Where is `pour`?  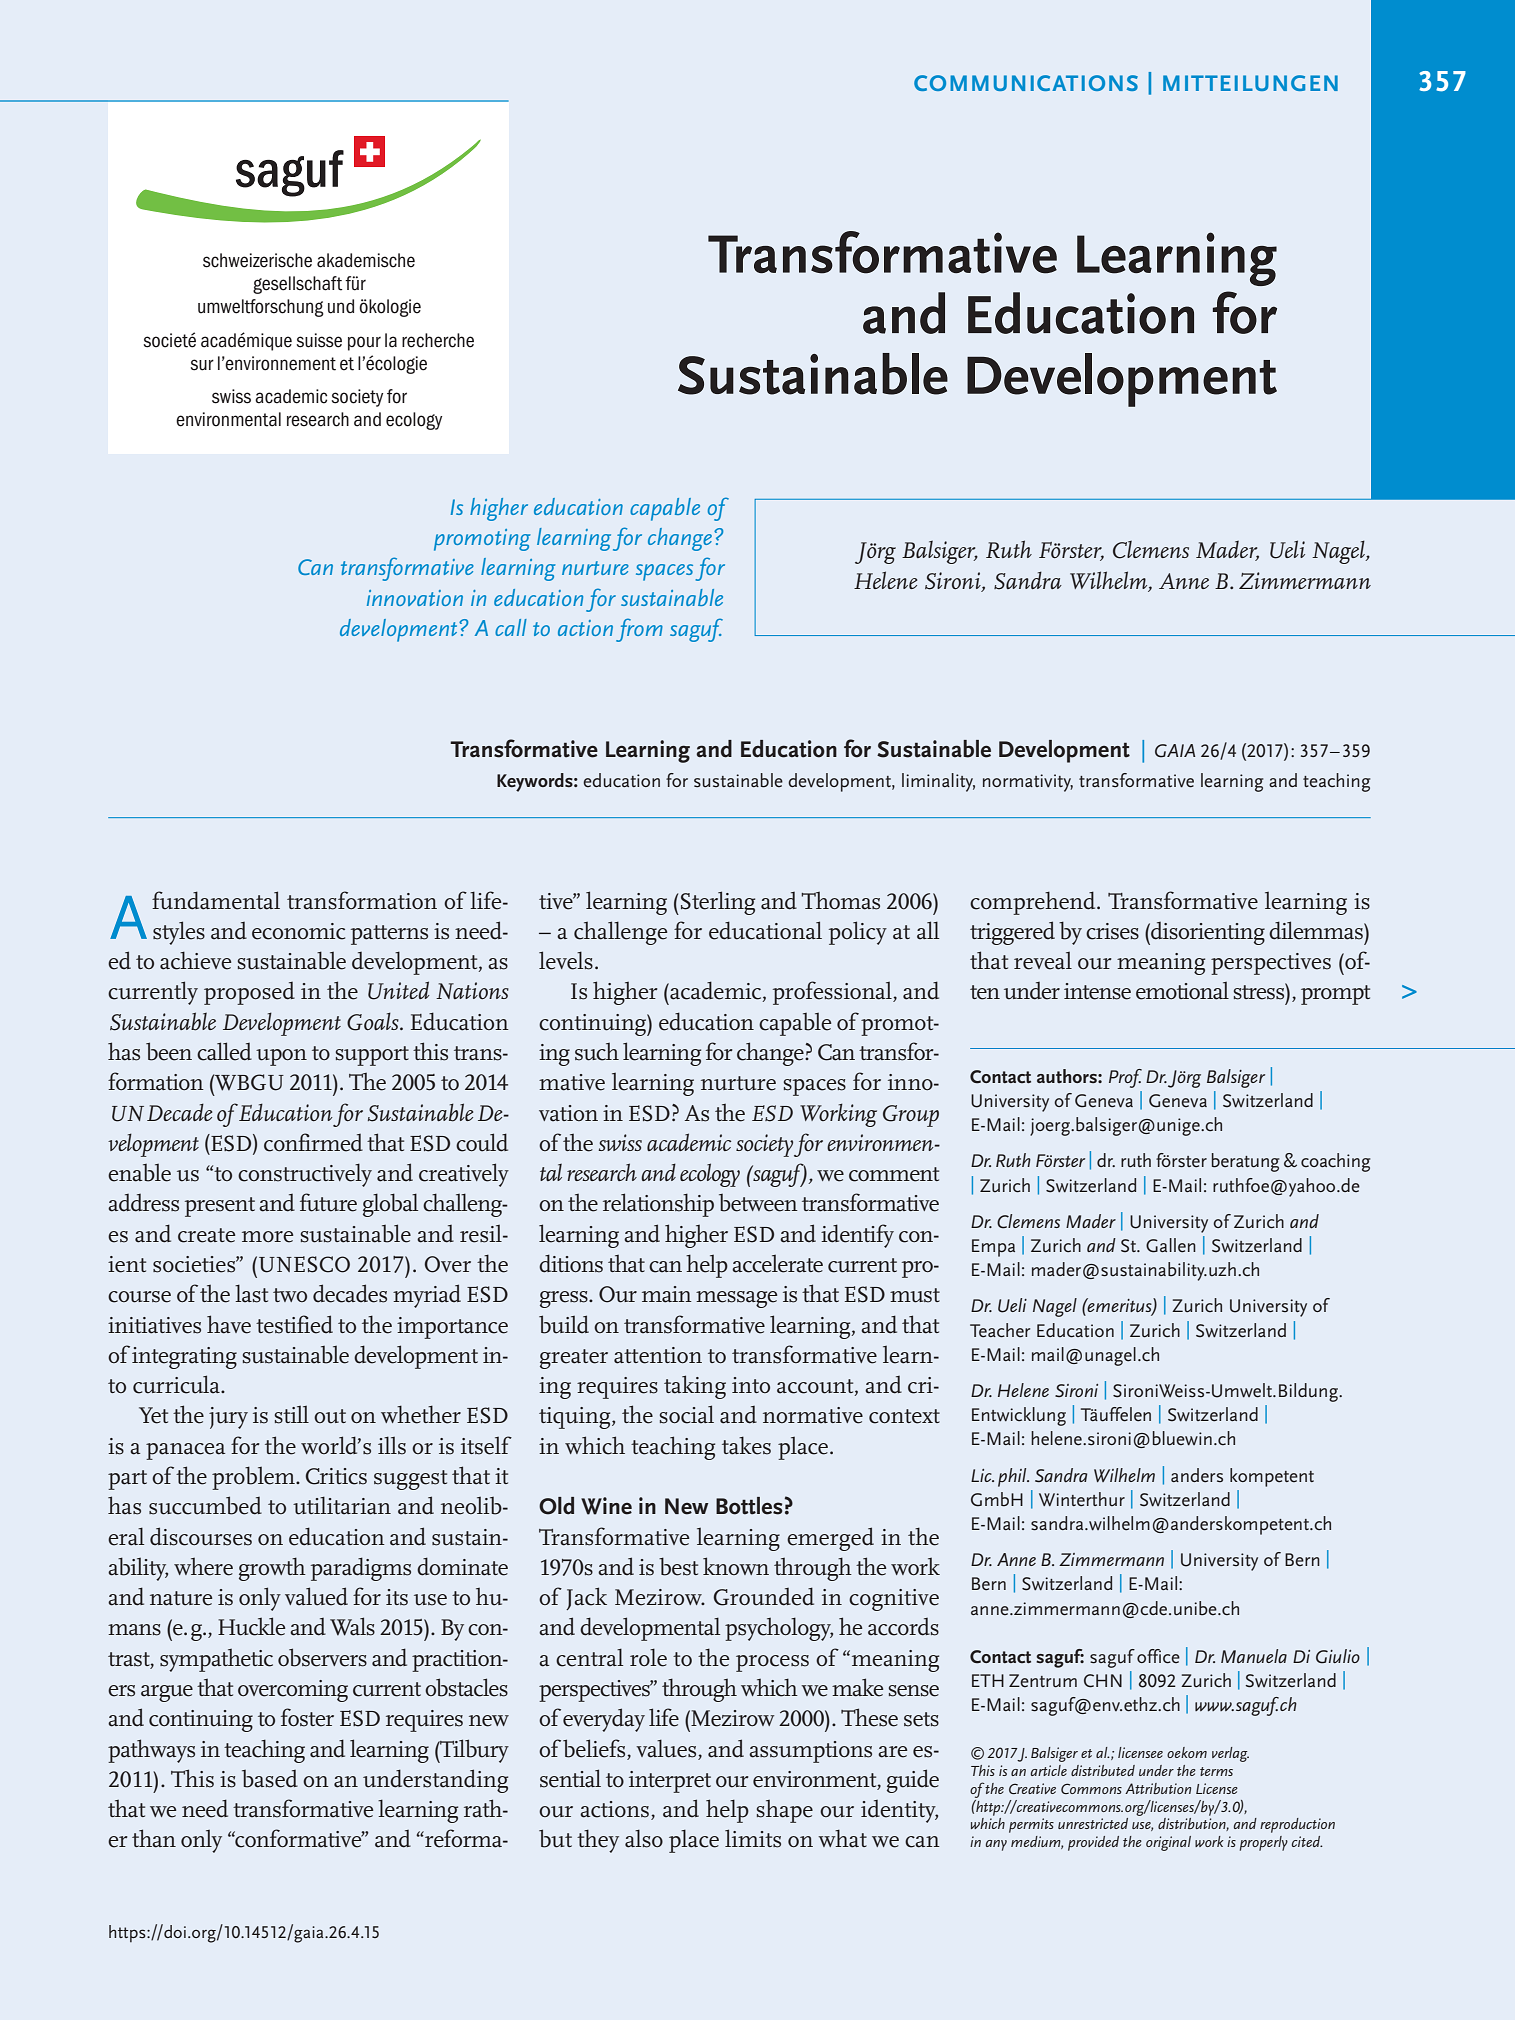
pour is located at coordinates (364, 343).
